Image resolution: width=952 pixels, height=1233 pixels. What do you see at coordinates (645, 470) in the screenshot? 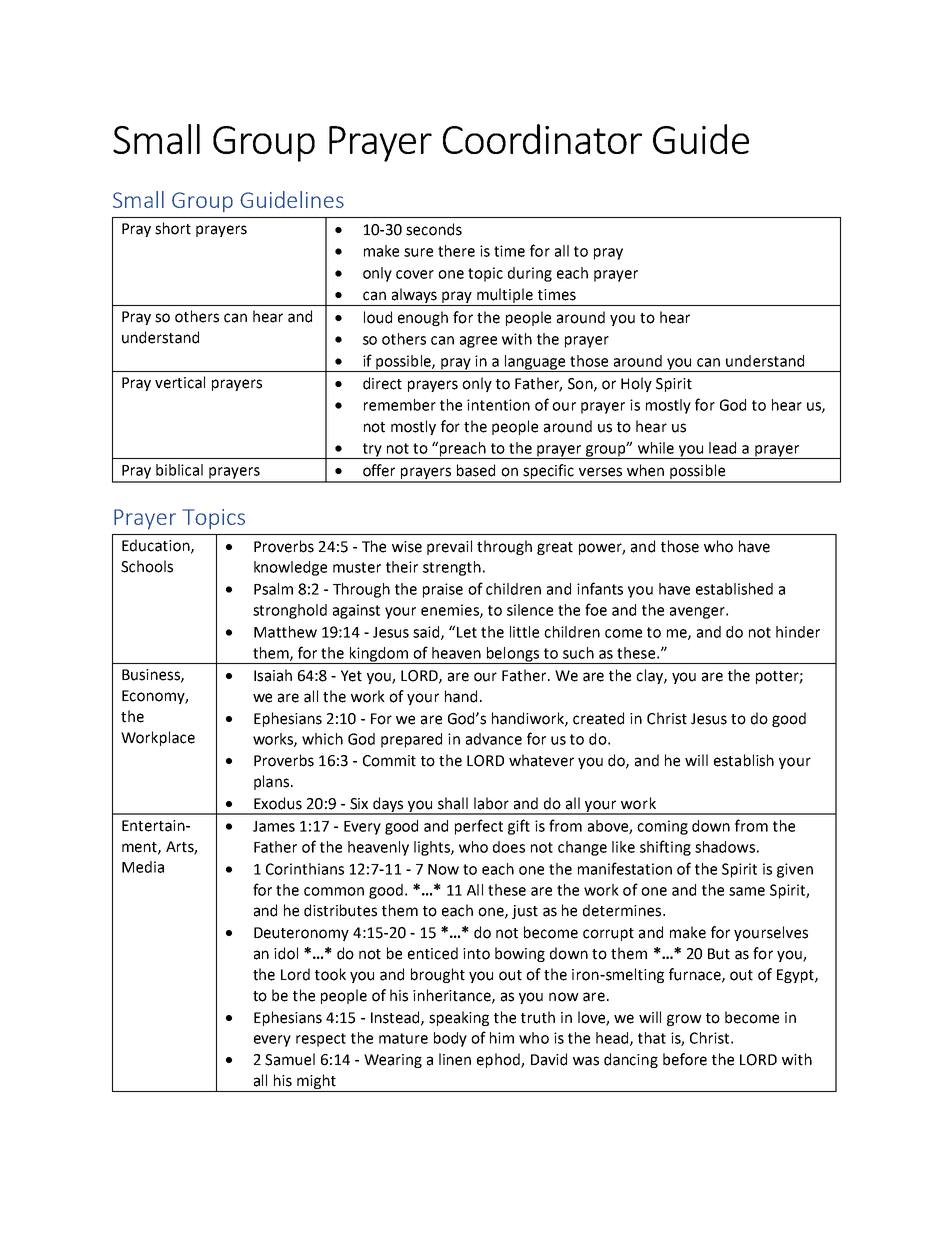
I see `when` at bounding box center [645, 470].
